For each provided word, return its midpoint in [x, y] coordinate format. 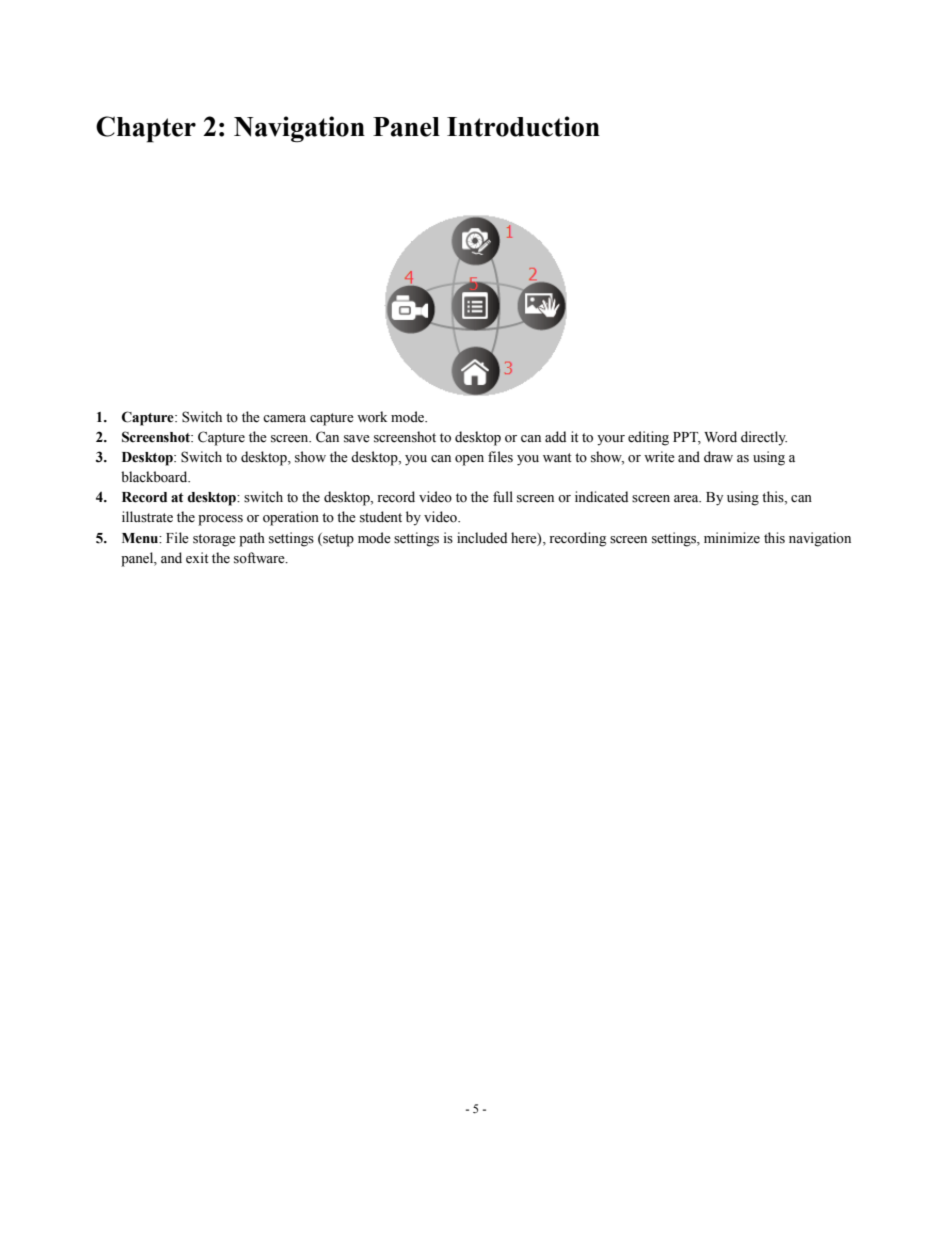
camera [284, 419]
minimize [732, 538]
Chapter [146, 129]
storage [214, 540]
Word [720, 437]
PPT [687, 438]
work [372, 417]
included [482, 538]
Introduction [523, 126]
